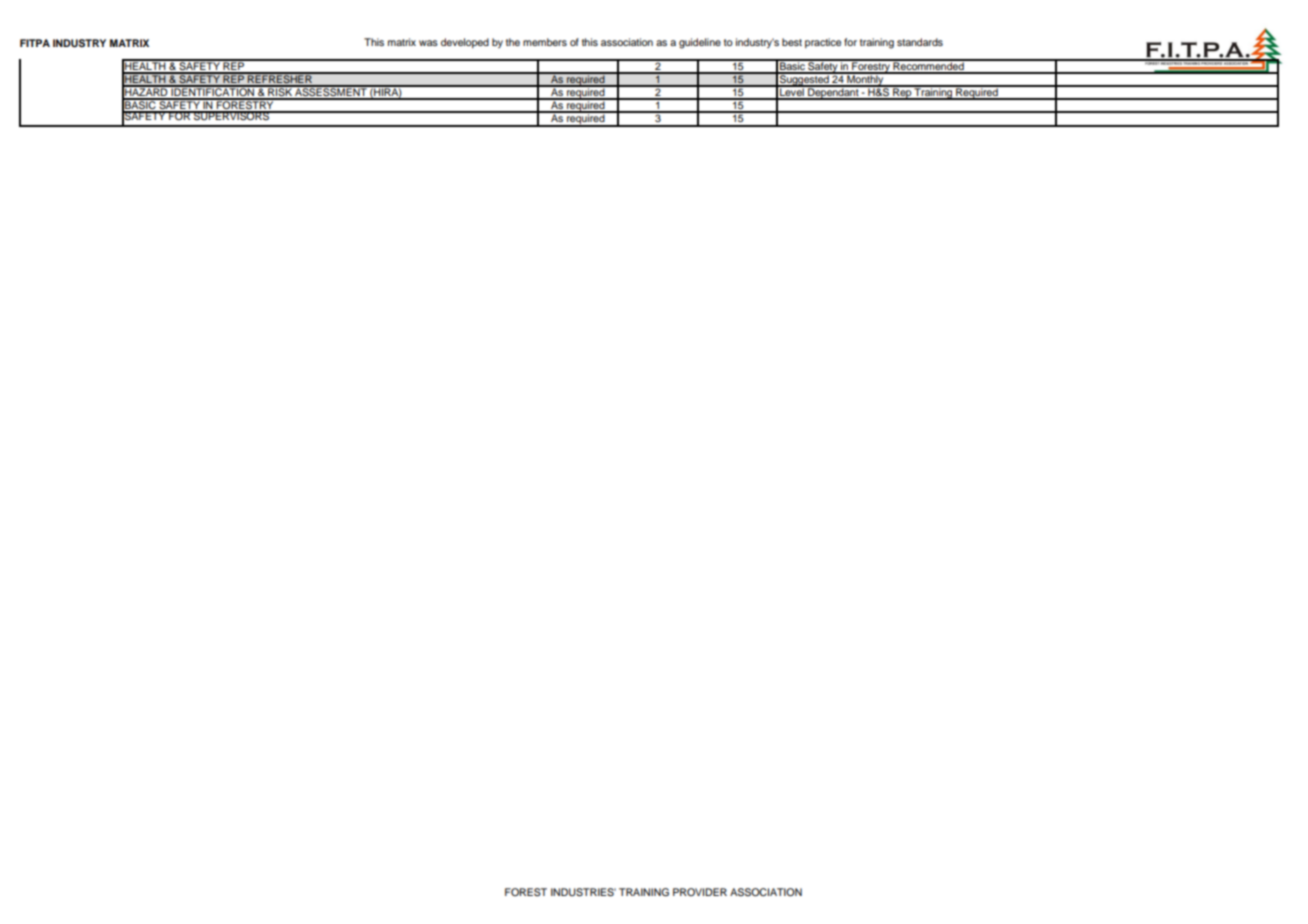 Image resolution: width=1308 pixels, height=924 pixels. Describe the element at coordinates (513, 42) in the image. I see `the` at that location.
